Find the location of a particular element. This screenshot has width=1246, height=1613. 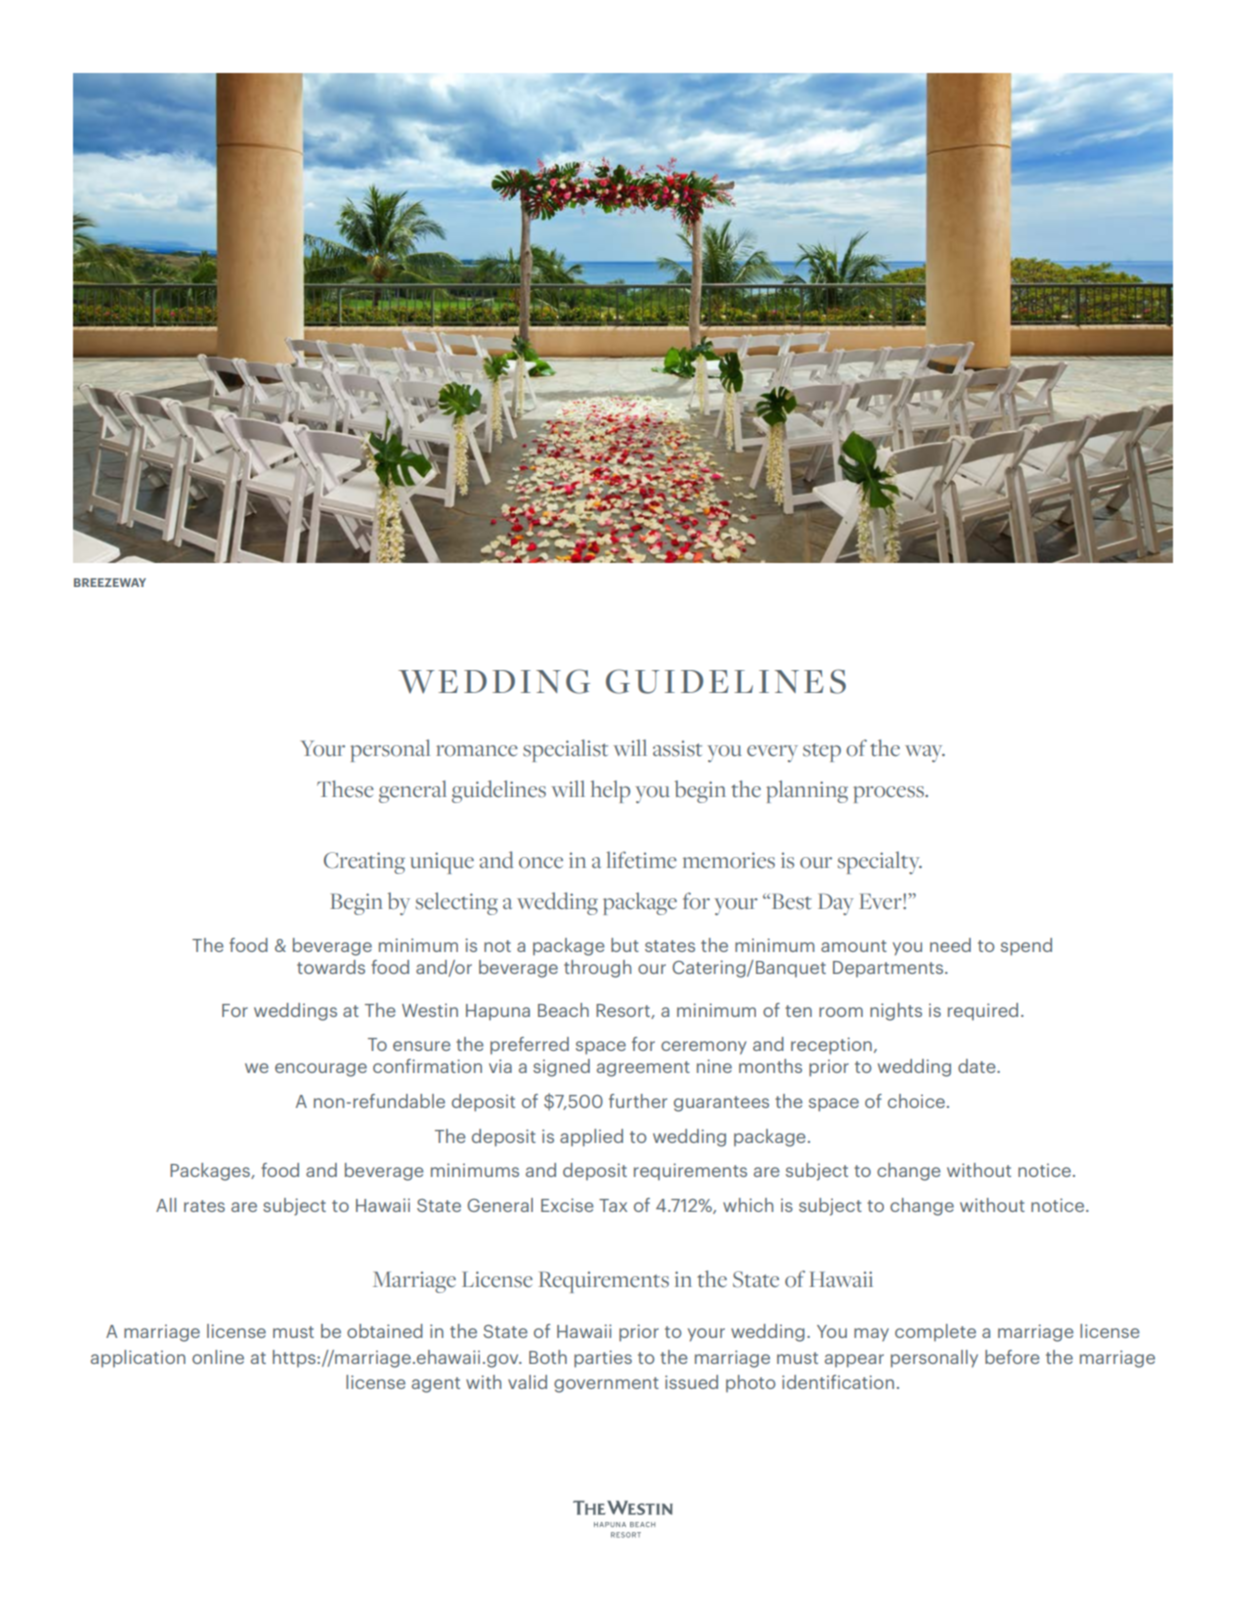

specialist is located at coordinates (565, 750).
